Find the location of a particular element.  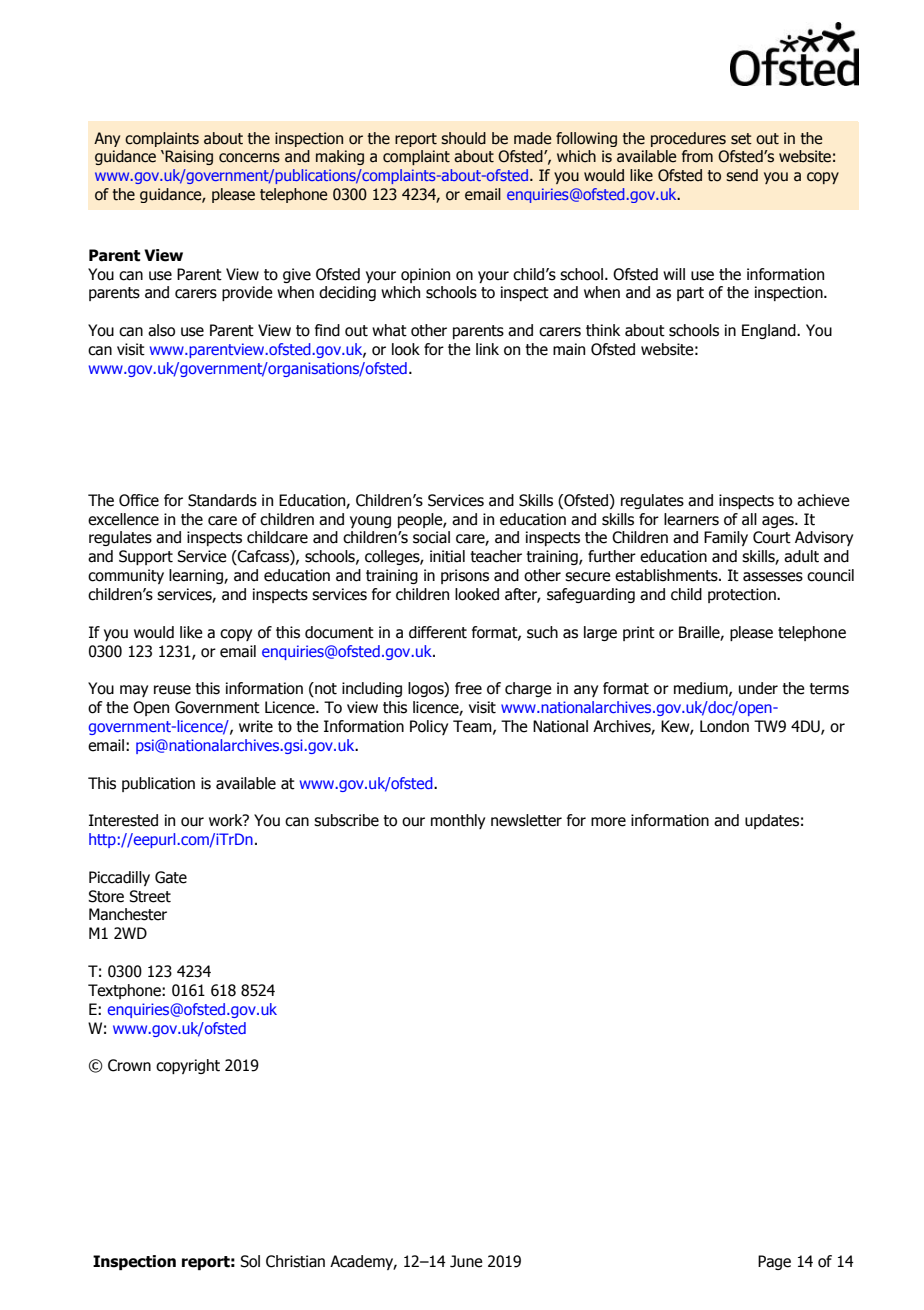

social is located at coordinates (431, 537).
